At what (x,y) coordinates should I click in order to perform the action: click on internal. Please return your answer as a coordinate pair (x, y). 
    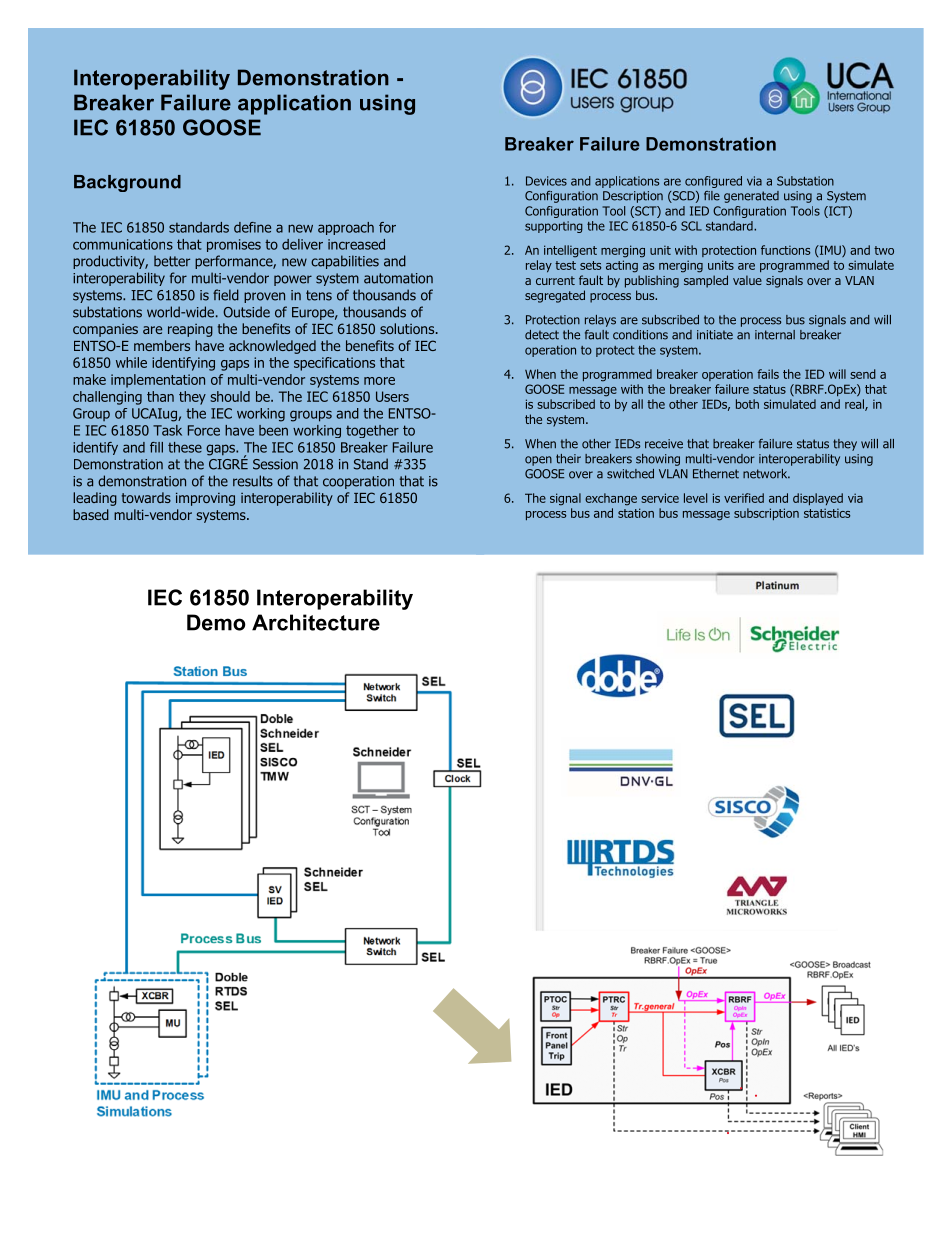
    Looking at the image, I should click on (775, 335).
